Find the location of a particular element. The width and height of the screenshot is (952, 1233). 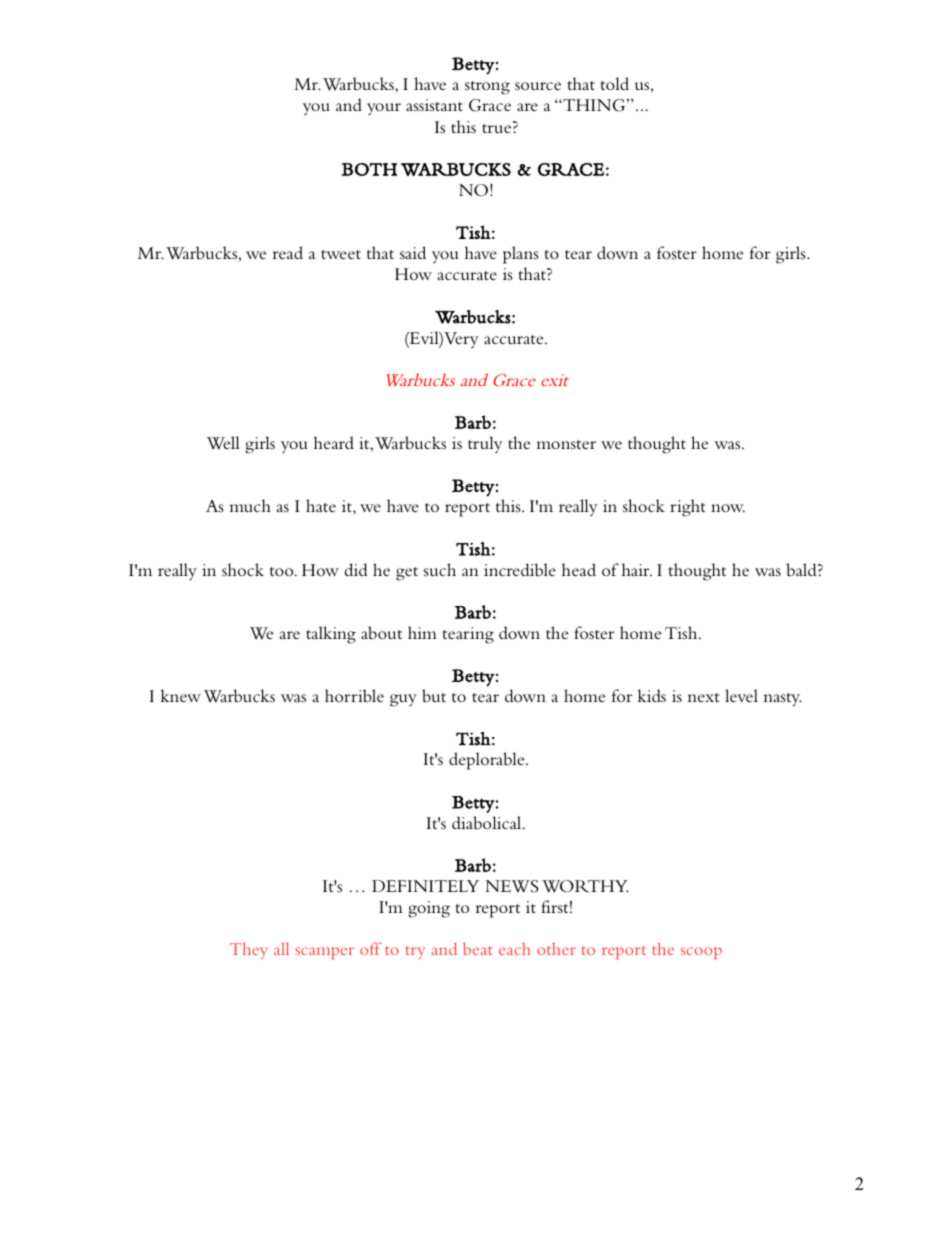

They is located at coordinates (249, 950).
